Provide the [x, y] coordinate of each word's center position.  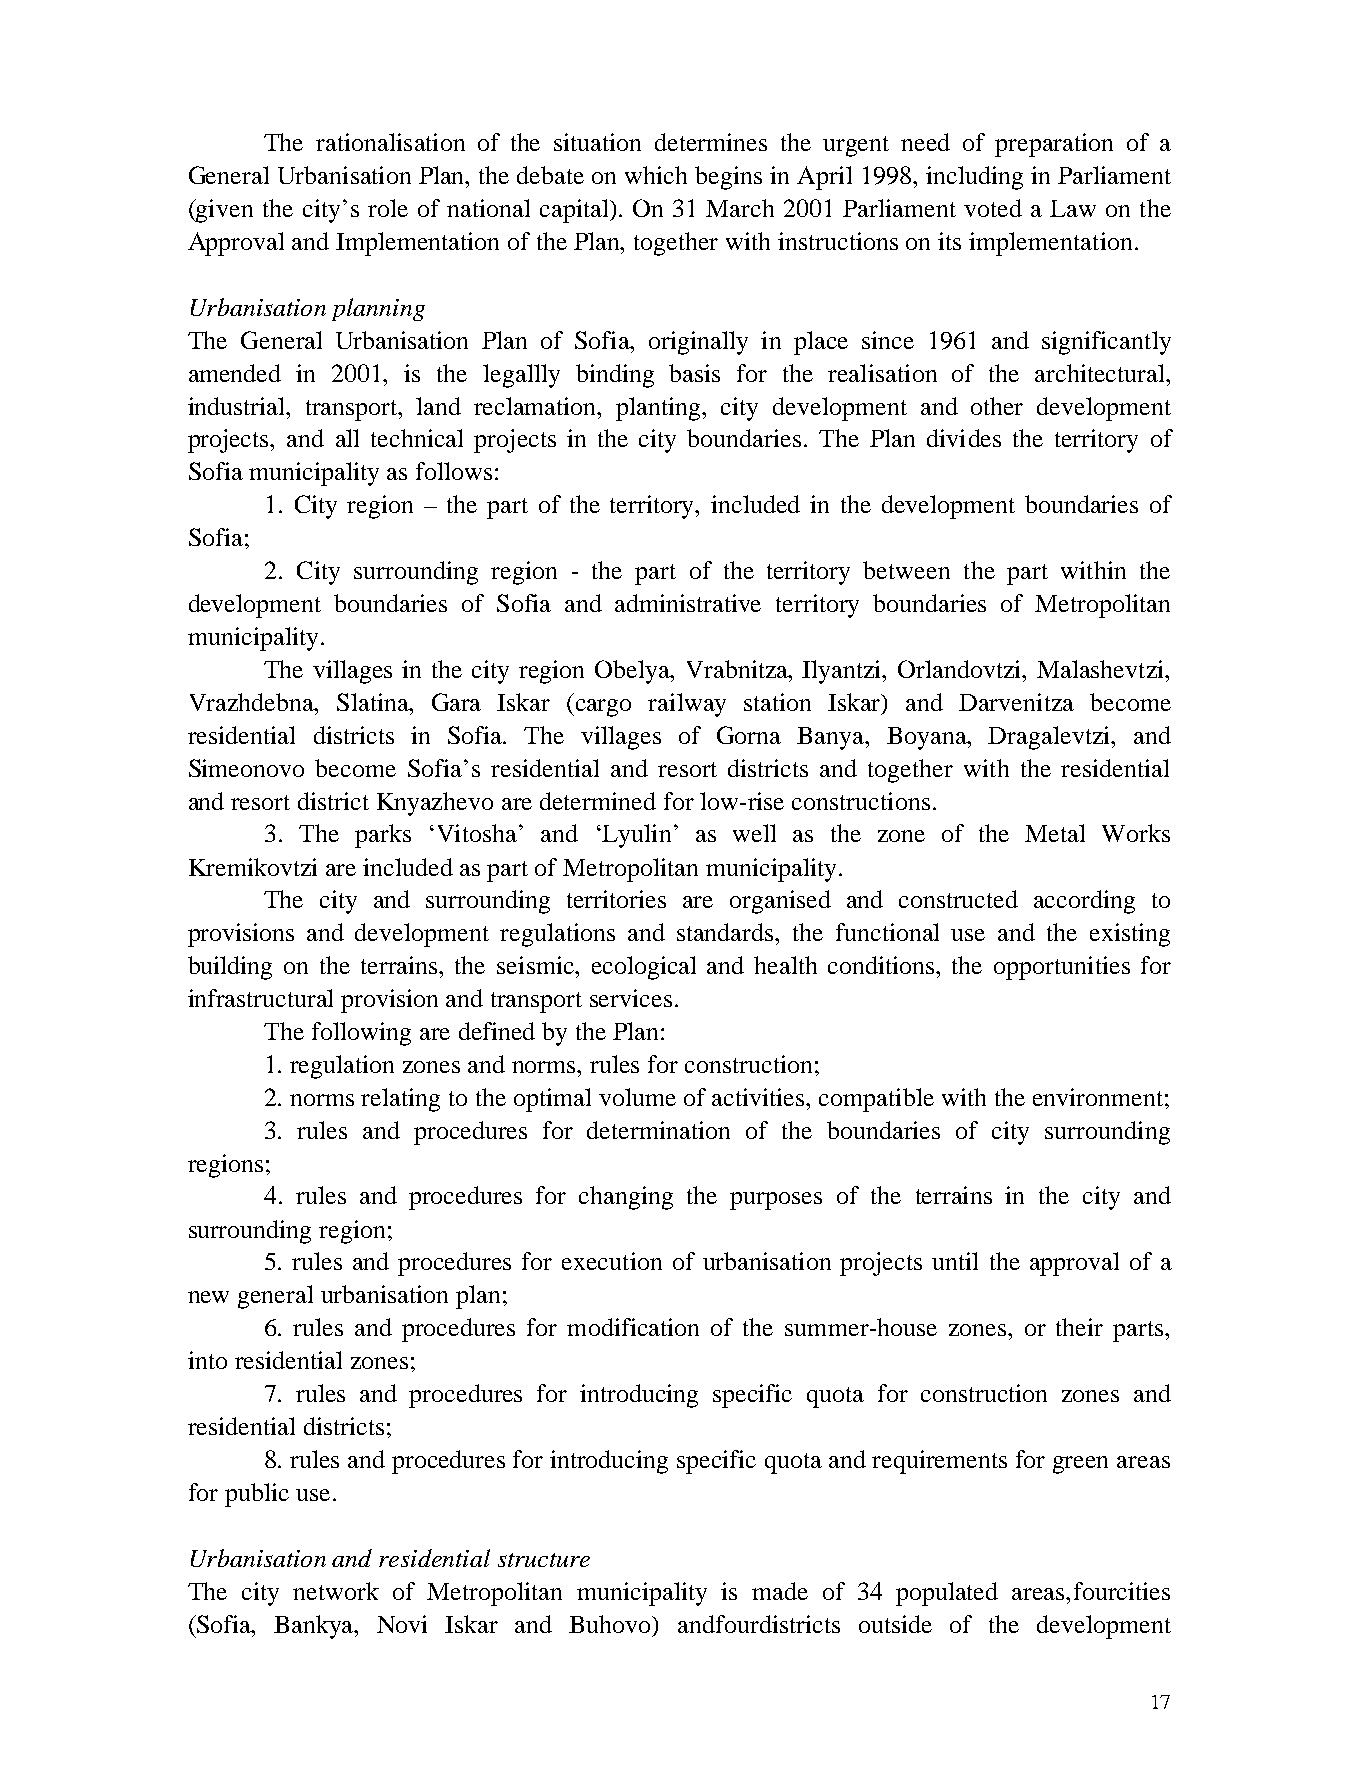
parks [383, 836]
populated [947, 1594]
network [336, 1591]
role [388, 208]
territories [616, 899]
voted [993, 208]
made [780, 1591]
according [1084, 902]
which [656, 175]
